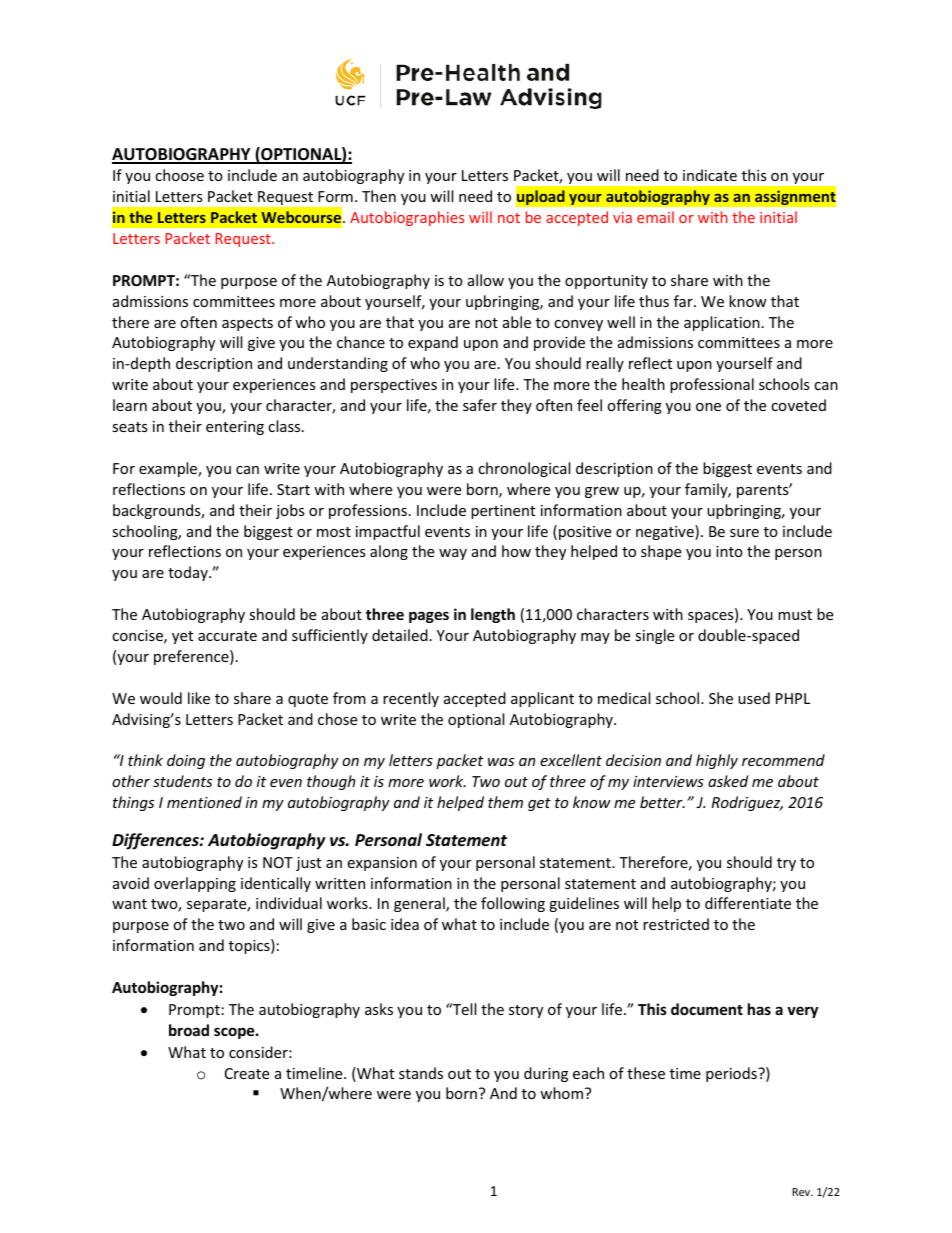 This page has height=1233, width=952. Describe the element at coordinates (480, 405) in the page. I see `safer` at that location.
